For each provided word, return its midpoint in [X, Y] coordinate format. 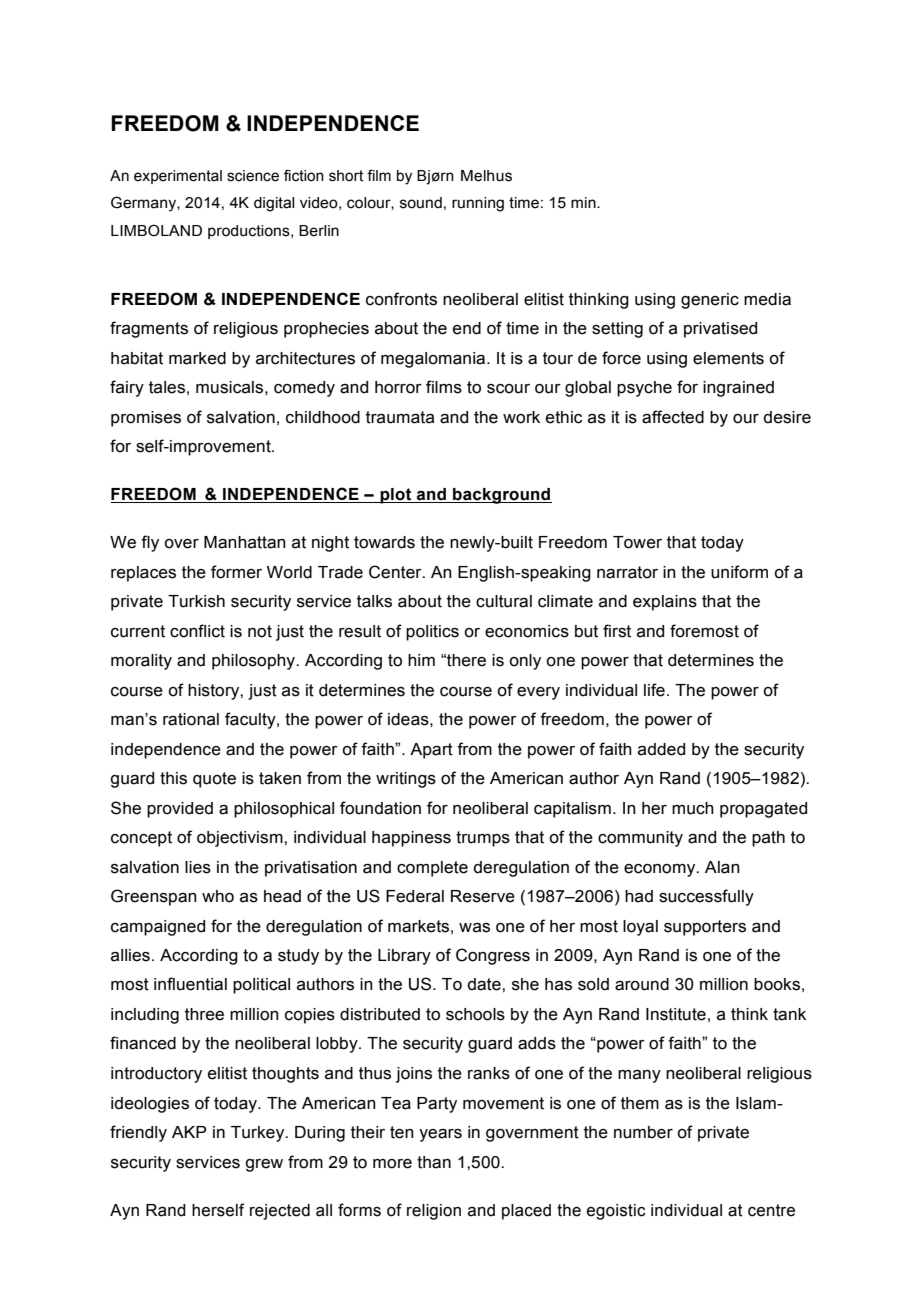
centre [771, 1210]
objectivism [241, 839]
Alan [722, 867]
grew [264, 1165]
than [434, 1162]
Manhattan [245, 542]
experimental [178, 177]
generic [710, 301]
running [478, 204]
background [501, 496]
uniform [739, 572]
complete [432, 869]
